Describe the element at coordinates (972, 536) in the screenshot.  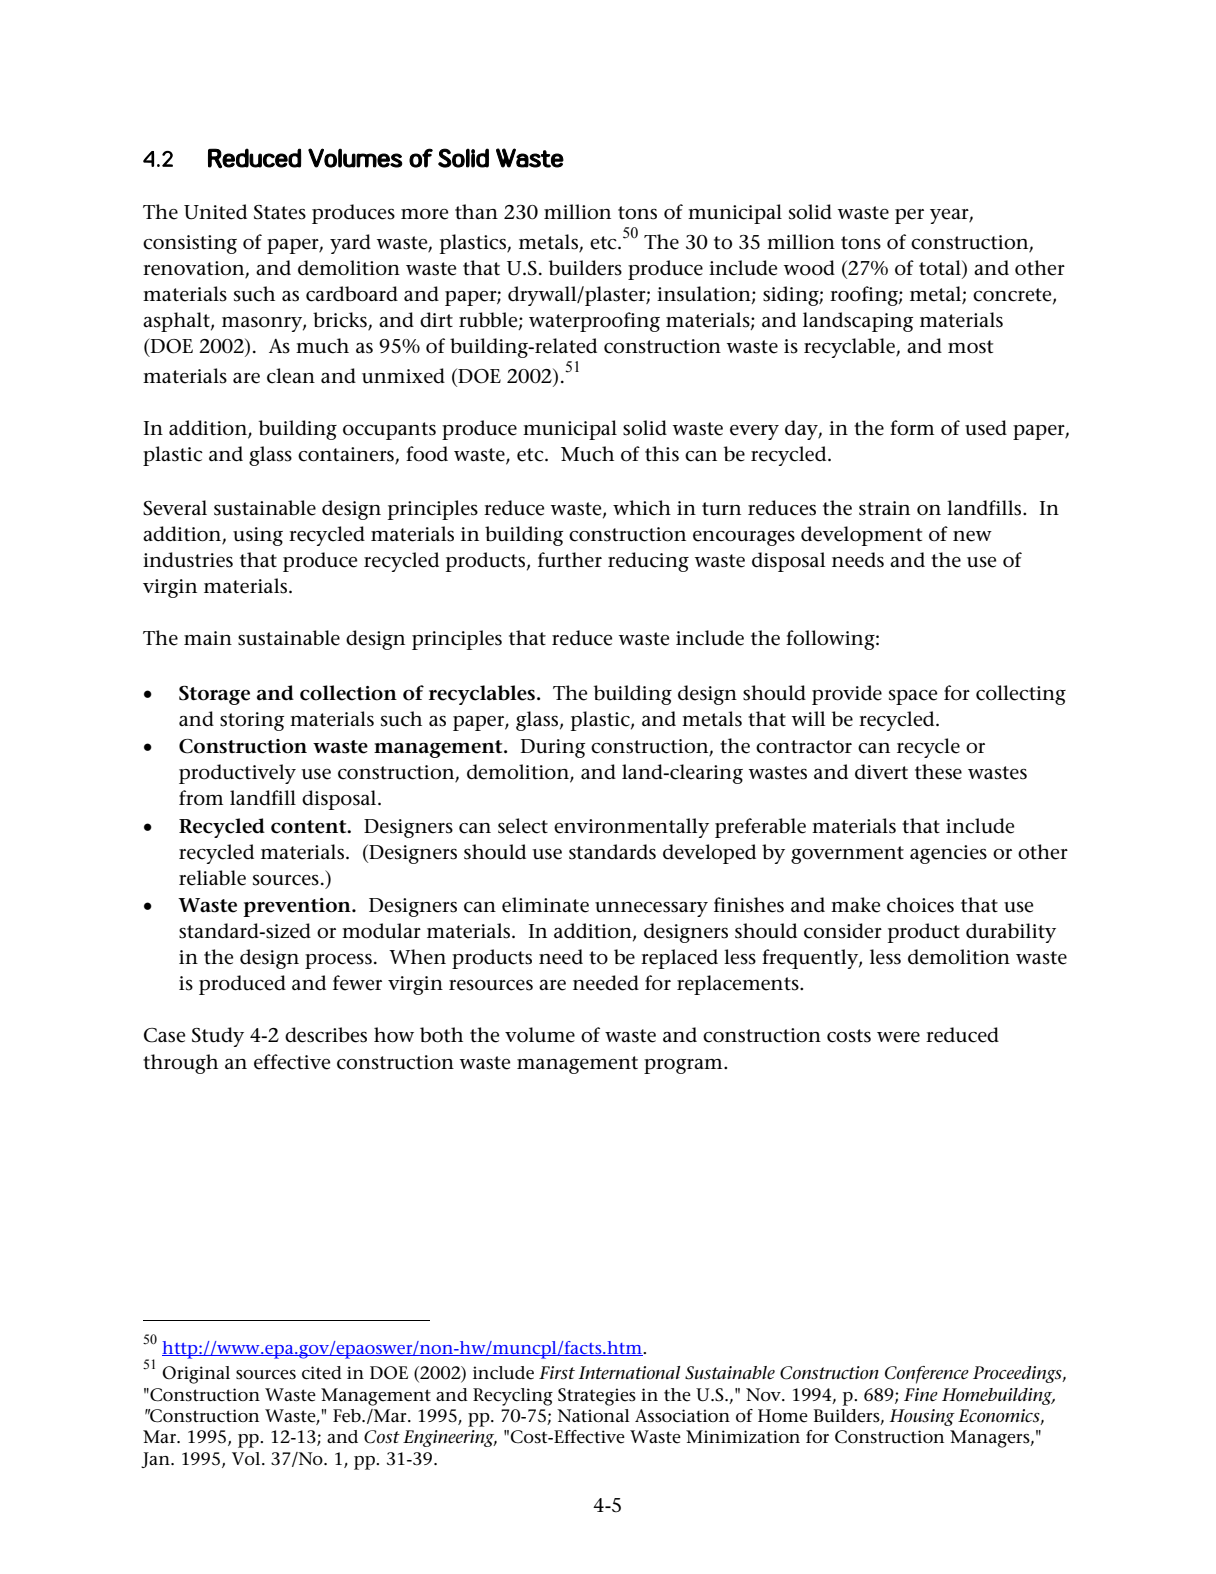
I see `new` at that location.
